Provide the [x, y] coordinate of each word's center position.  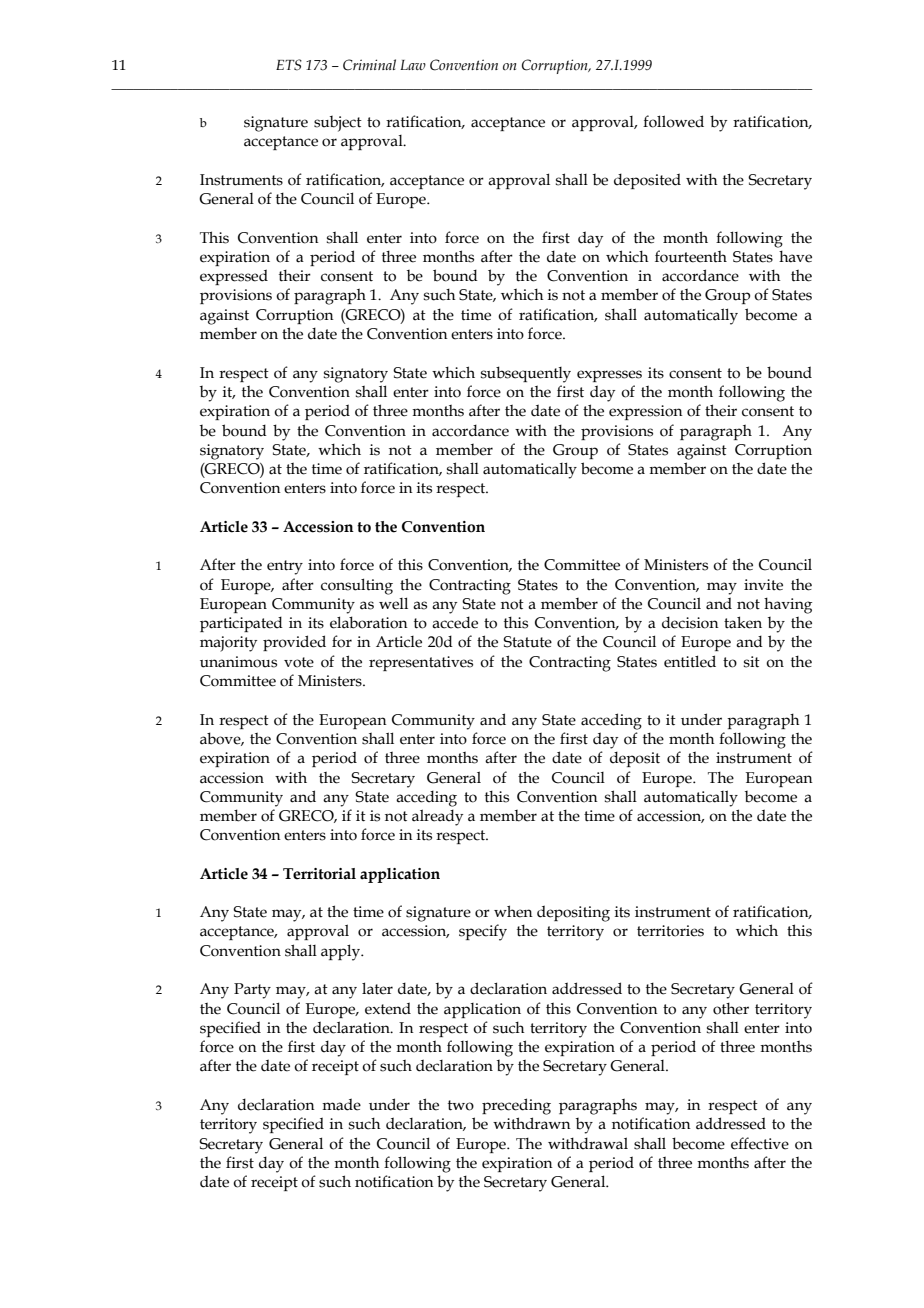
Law [413, 65]
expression [646, 412]
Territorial [319, 874]
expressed [234, 277]
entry [285, 567]
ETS [289, 65]
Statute [527, 642]
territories [670, 931]
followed [673, 121]
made [341, 1104]
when [513, 911]
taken [743, 622]
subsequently [526, 374]
